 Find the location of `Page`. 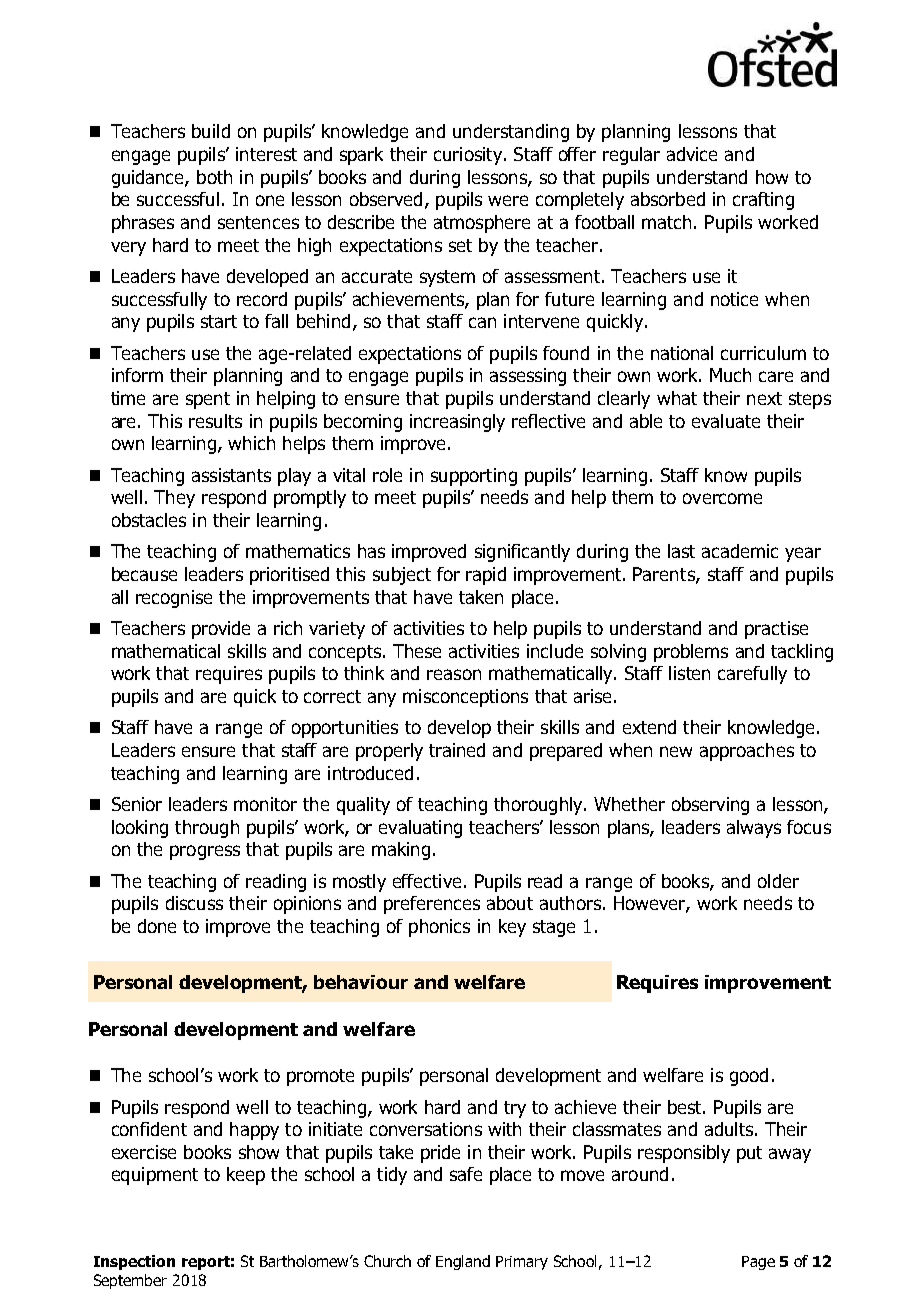

Page is located at coordinates (758, 1263).
